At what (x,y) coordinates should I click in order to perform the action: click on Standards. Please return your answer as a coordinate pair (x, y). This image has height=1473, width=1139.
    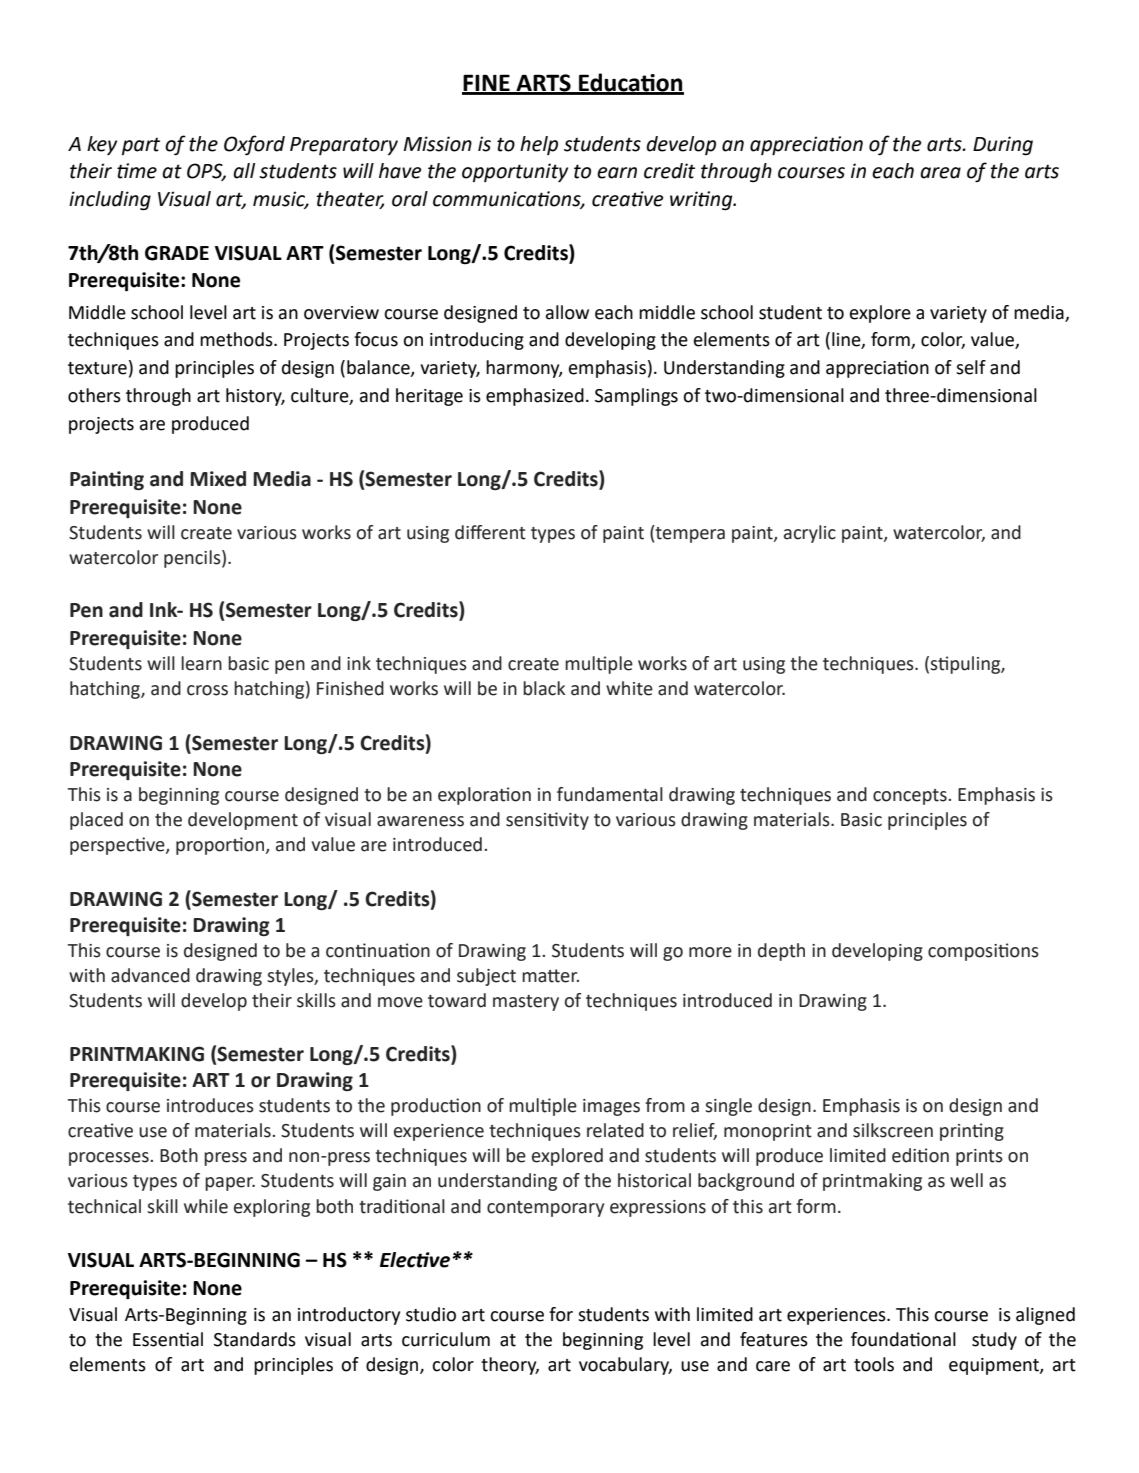
    Looking at the image, I should click on (255, 1339).
